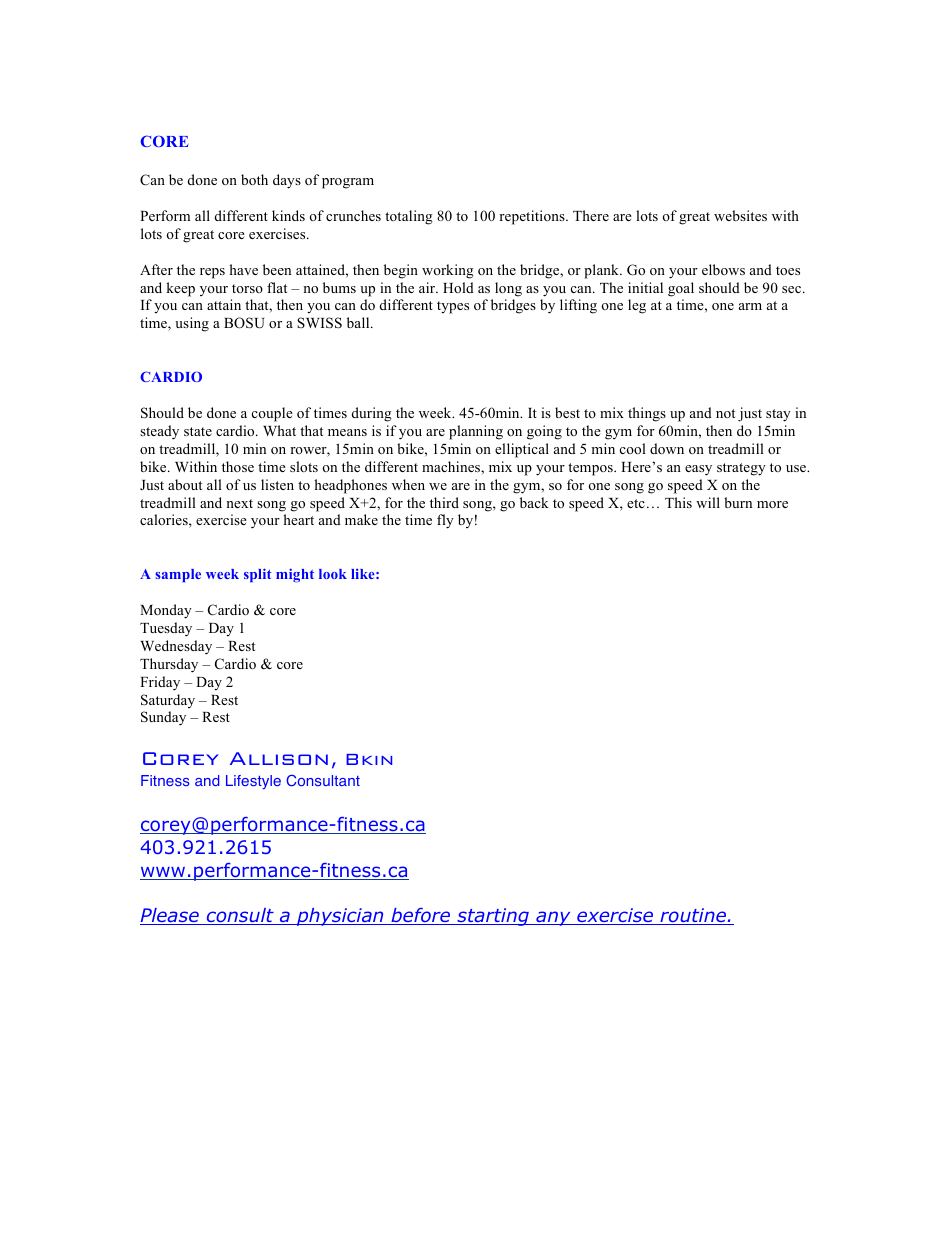 Image resolution: width=952 pixels, height=1233 pixels. What do you see at coordinates (258, 575) in the image?
I see `split` at bounding box center [258, 575].
